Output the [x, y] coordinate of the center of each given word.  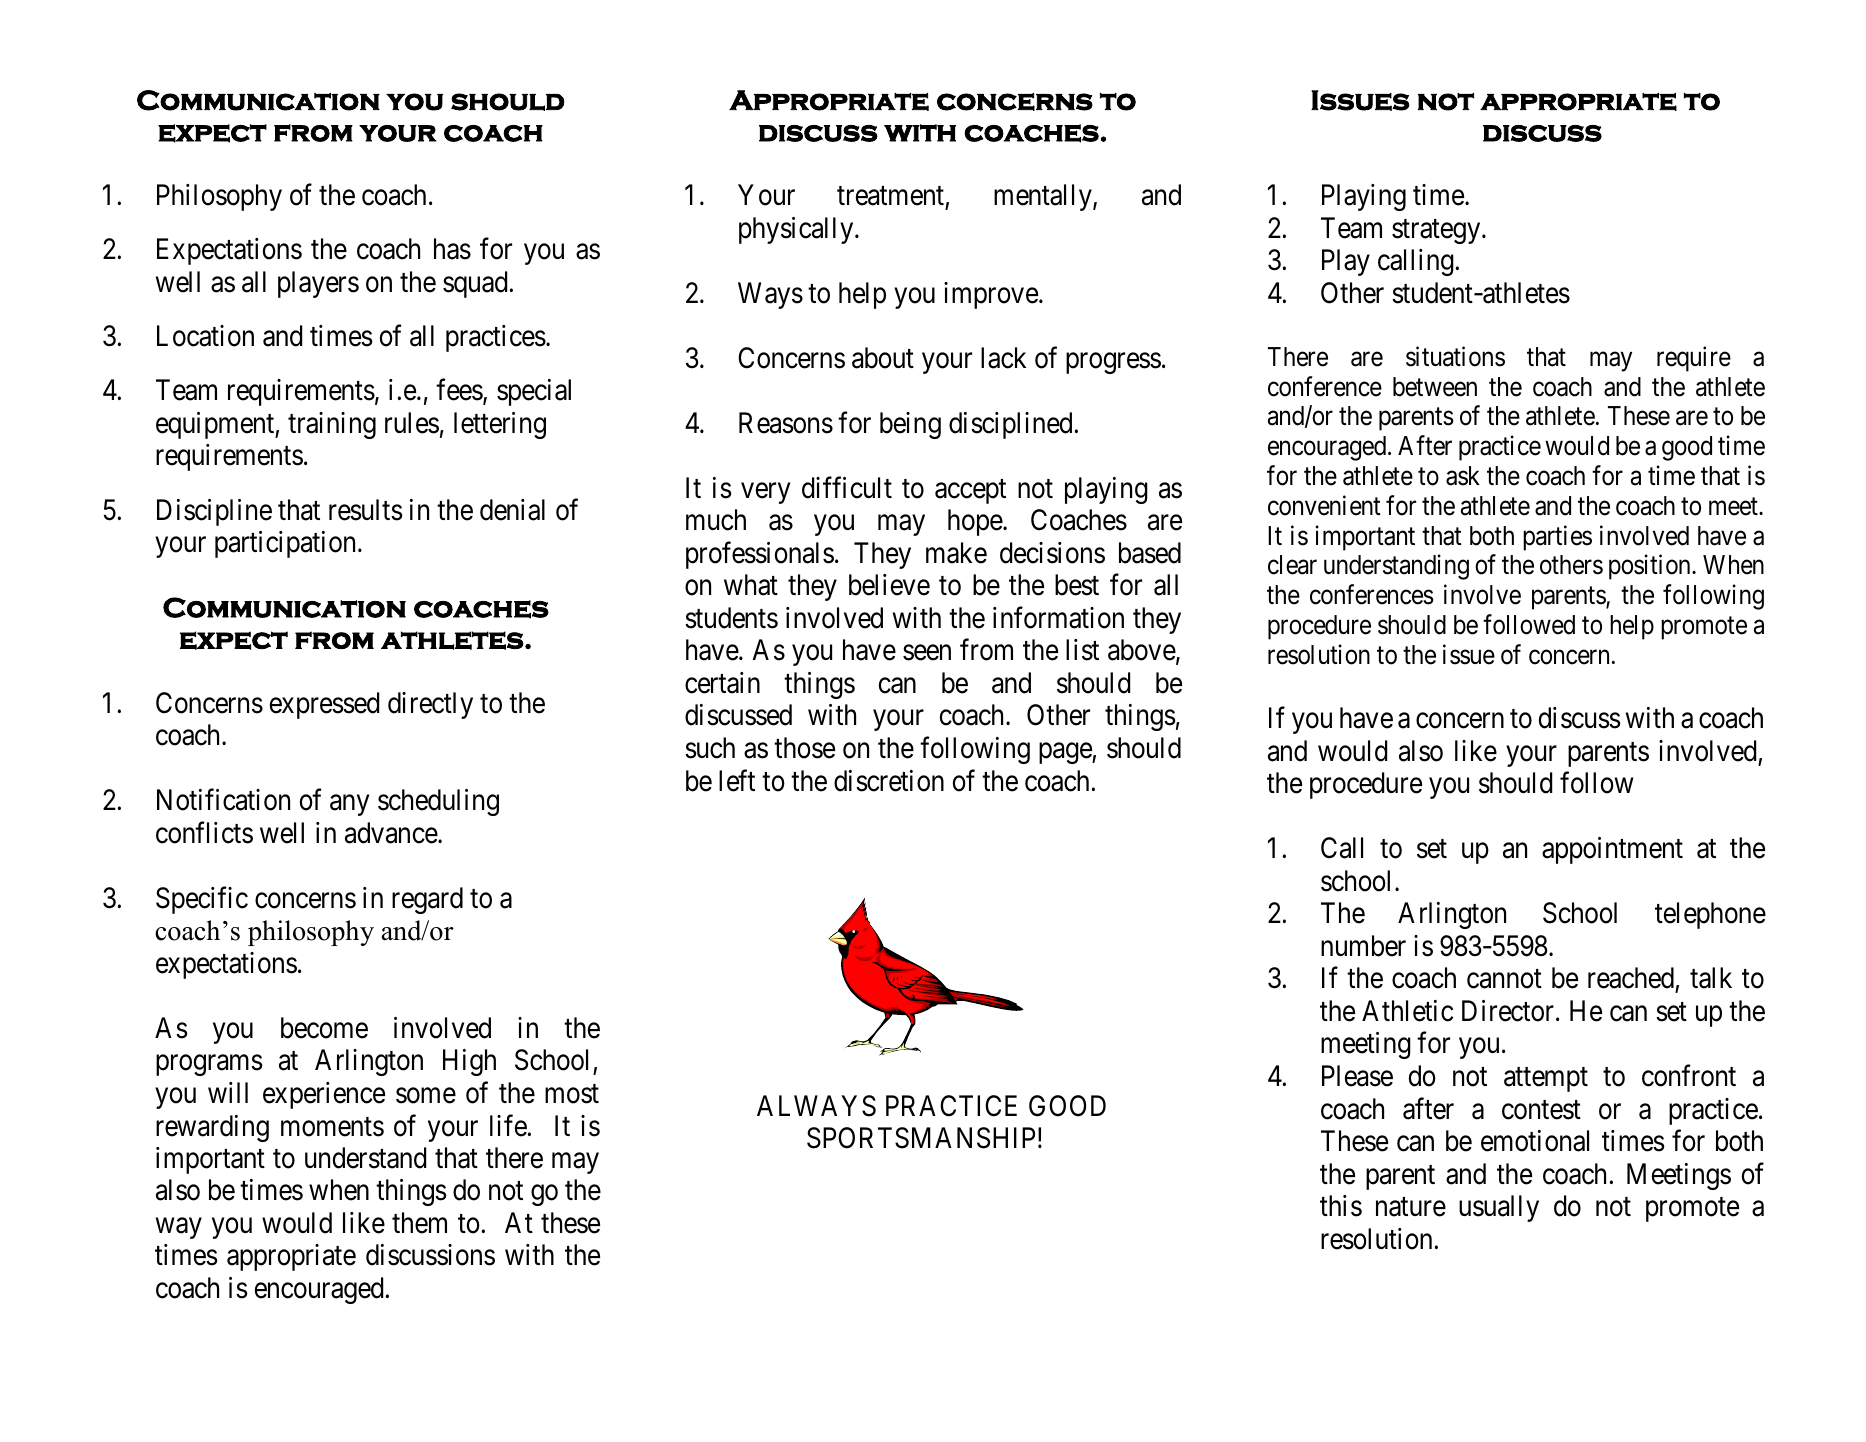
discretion [889, 781]
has [452, 249]
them [419, 1223]
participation [285, 544]
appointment [1612, 850]
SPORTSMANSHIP [921, 1138]
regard [427, 900]
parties [1557, 538]
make [956, 553]
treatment [891, 198]
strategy [1437, 232]
